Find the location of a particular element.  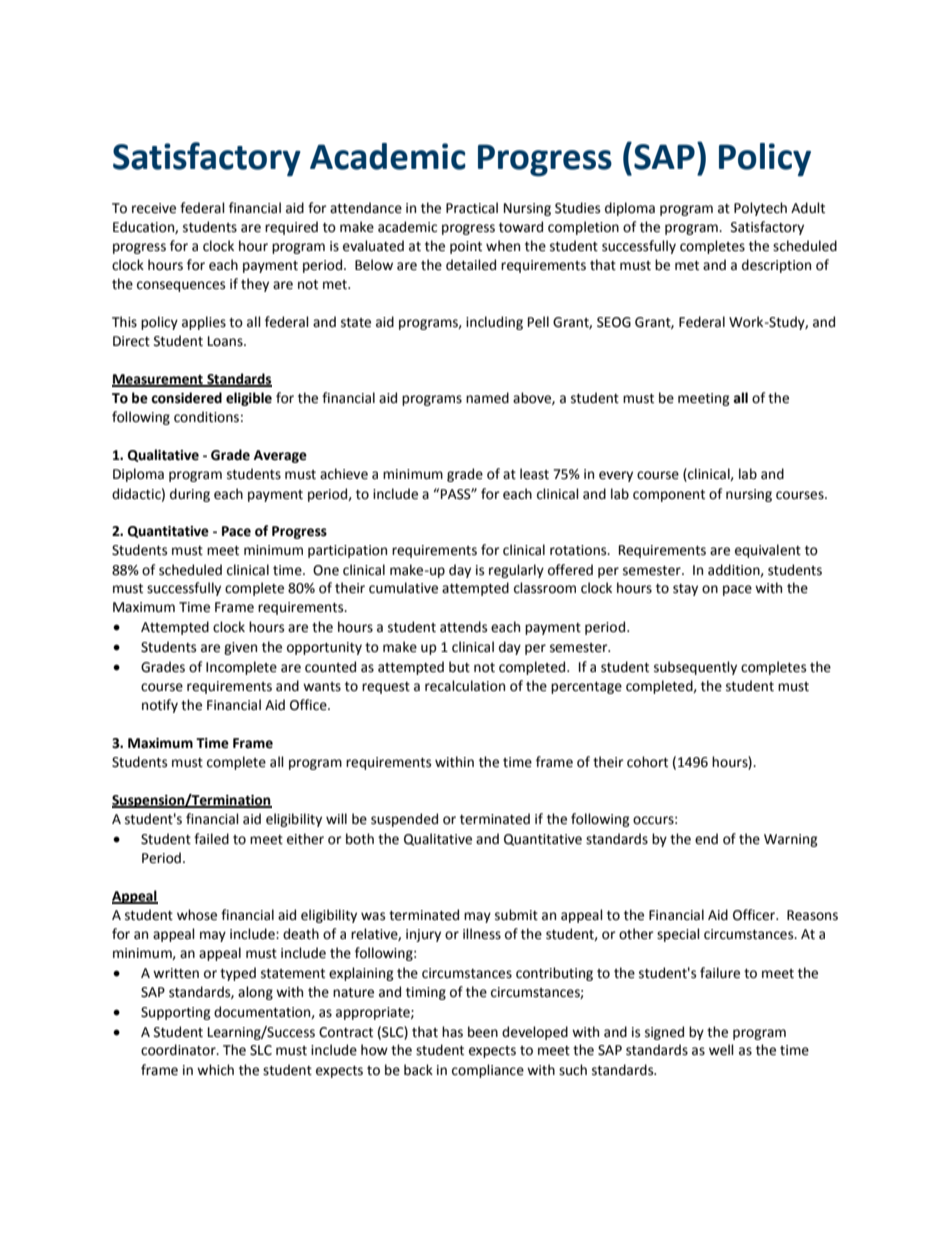

been is located at coordinates (483, 1032).
